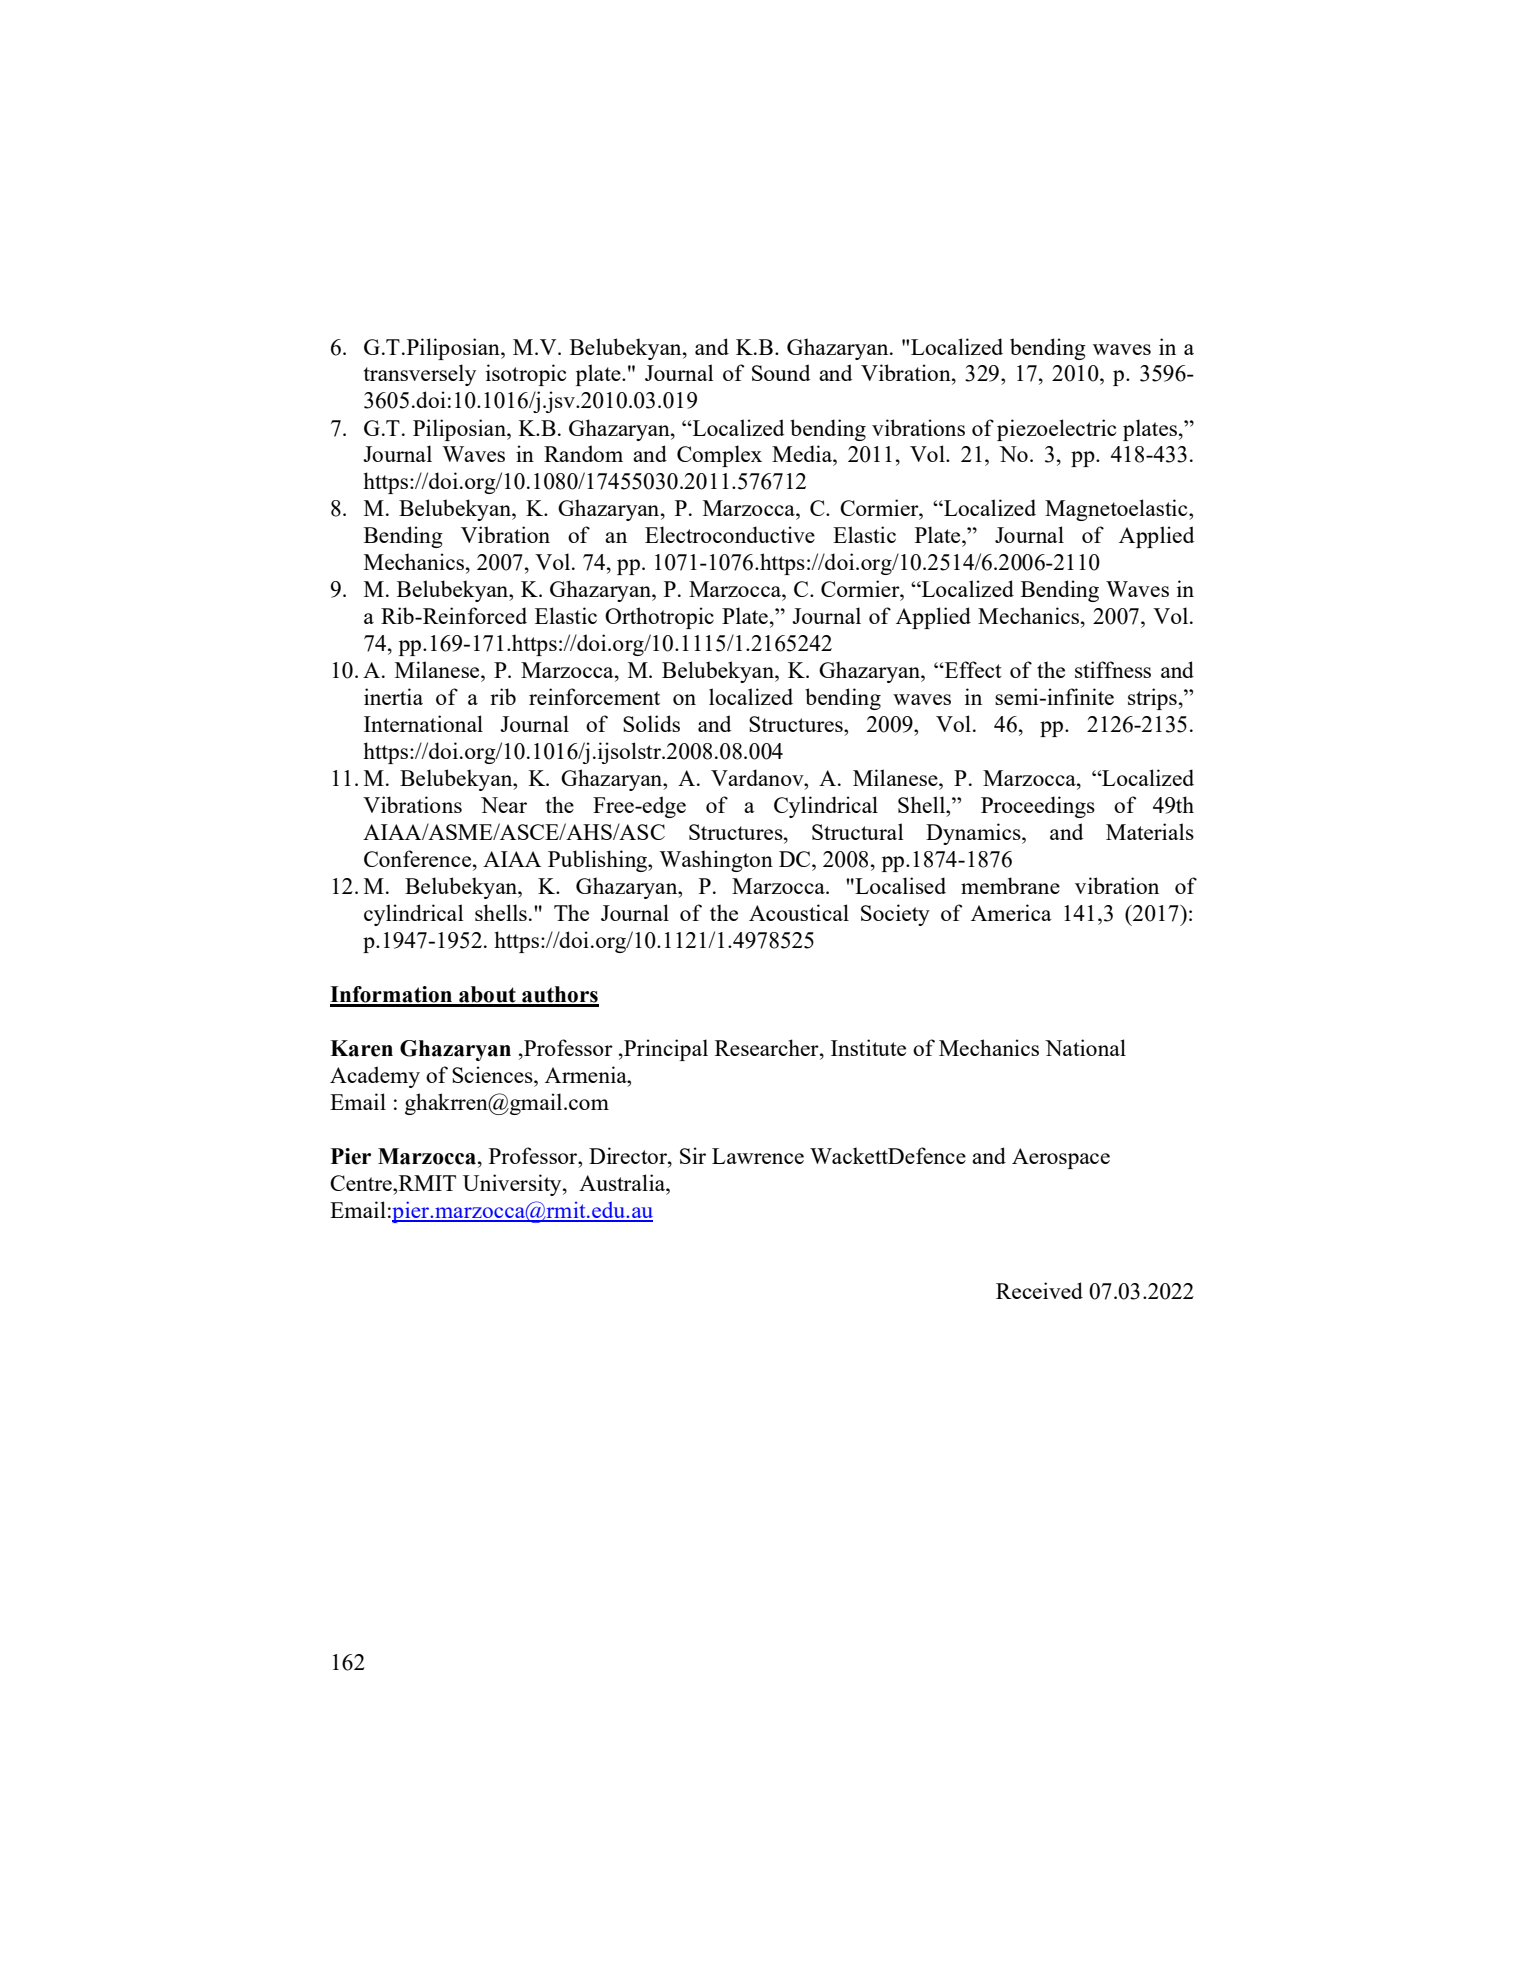 This image has height=1973, width=1524. Describe the element at coordinates (419, 858) in the image. I see `Conference` at that location.
